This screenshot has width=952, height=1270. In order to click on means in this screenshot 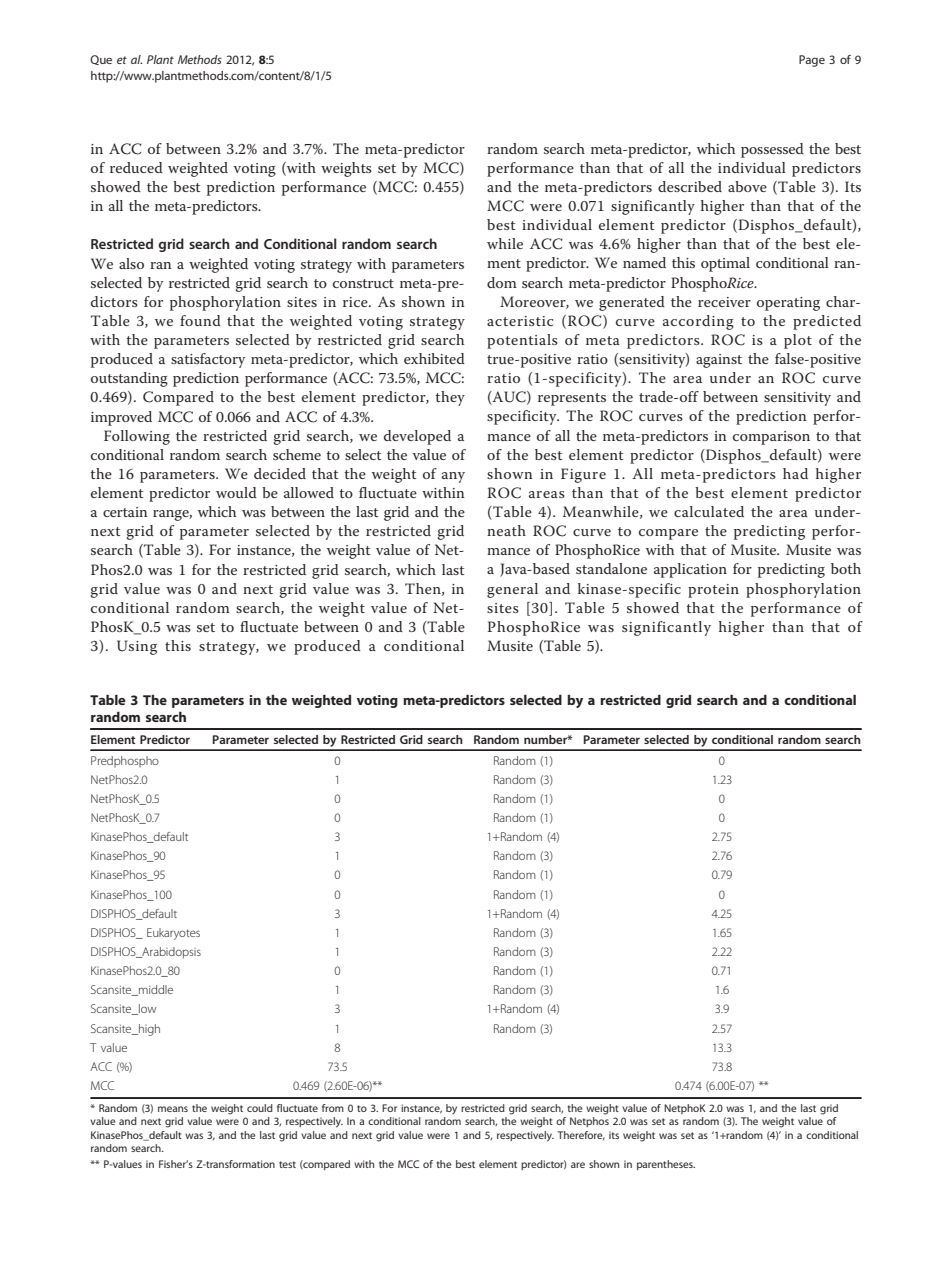, I will do `click(173, 1109)`.
